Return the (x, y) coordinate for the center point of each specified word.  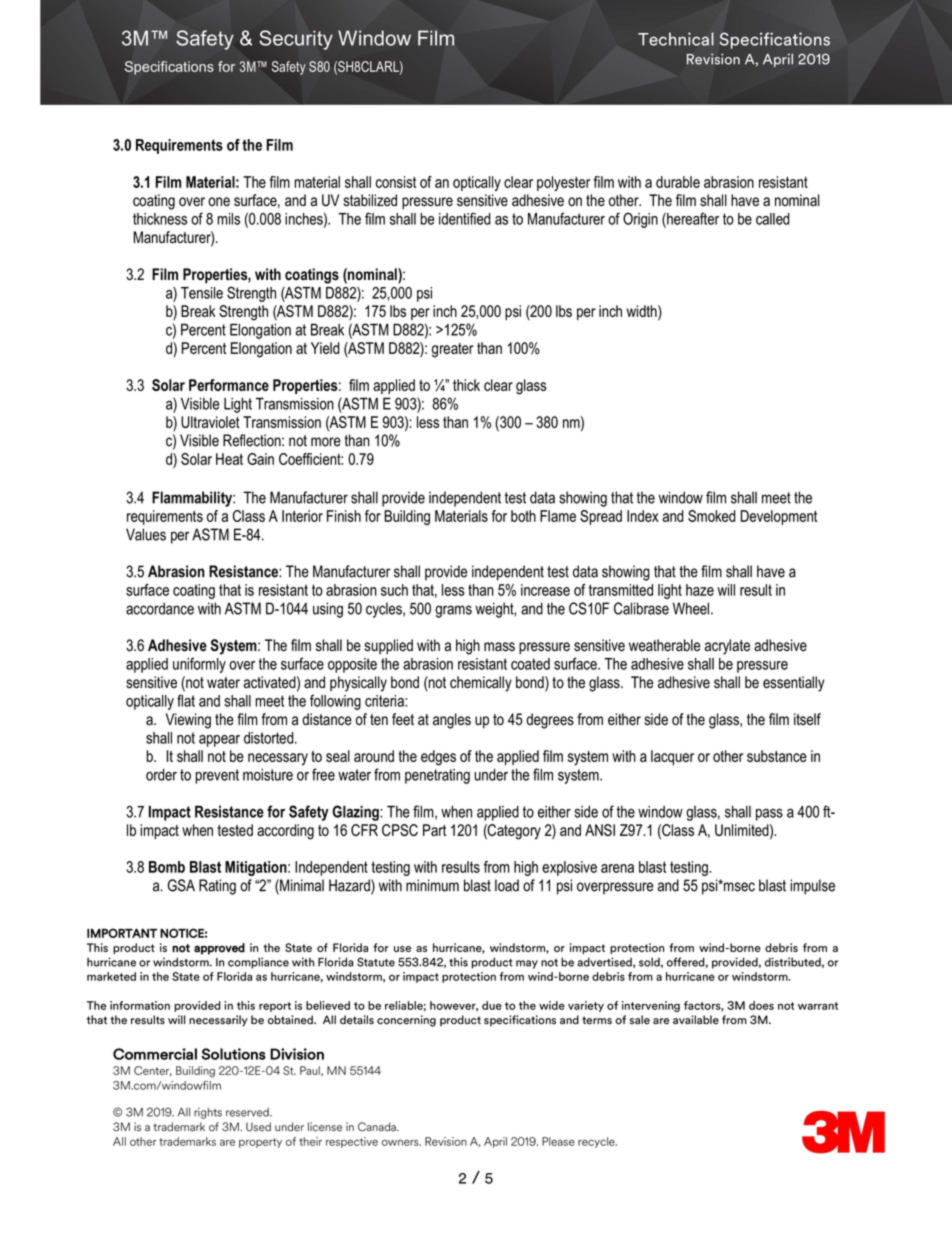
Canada (378, 1127)
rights (208, 1113)
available (696, 1020)
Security (296, 40)
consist (396, 182)
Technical (676, 39)
